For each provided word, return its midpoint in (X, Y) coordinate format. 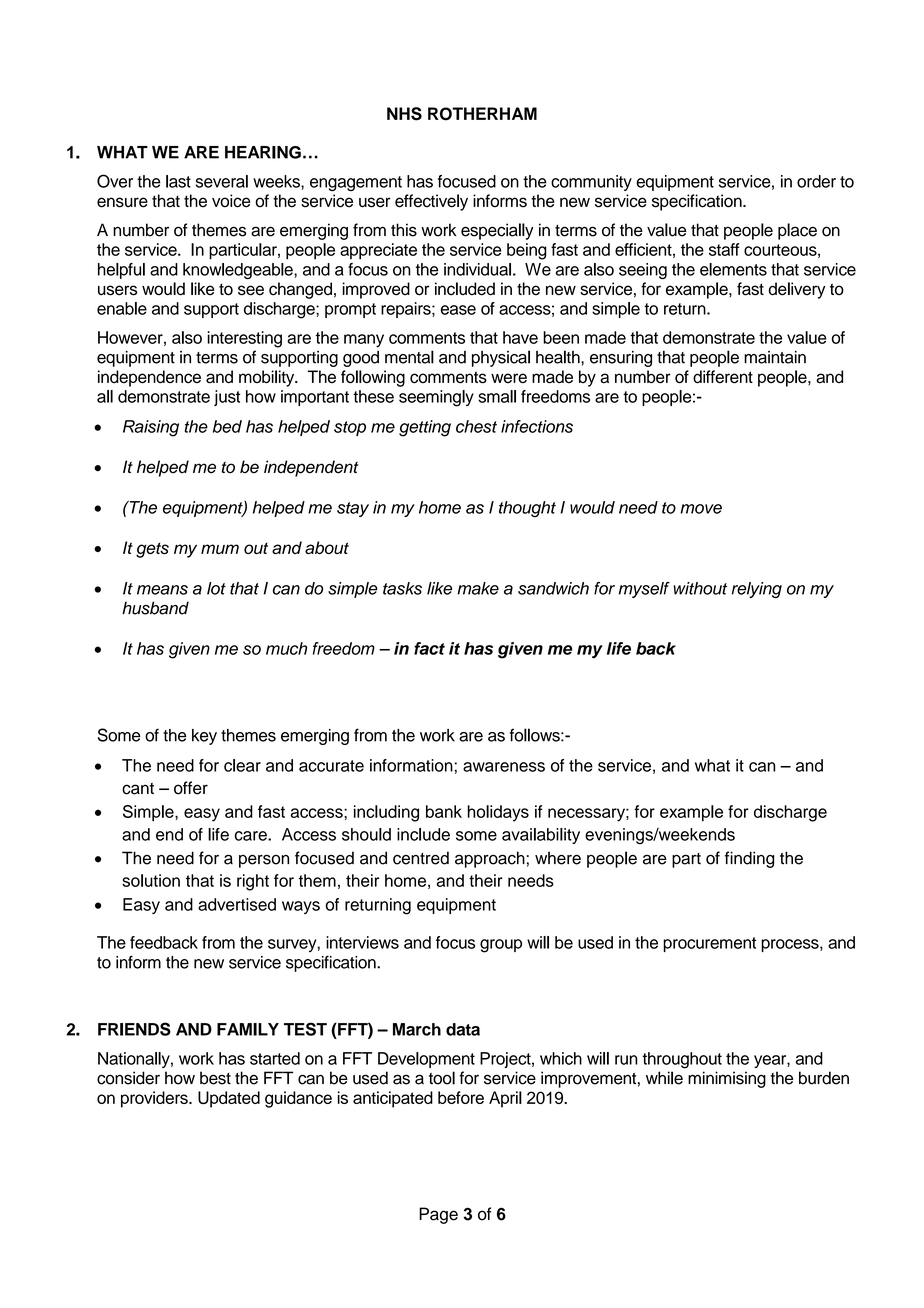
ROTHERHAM (482, 114)
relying (757, 590)
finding (749, 859)
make (478, 588)
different (723, 377)
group (501, 946)
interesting (244, 339)
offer (191, 788)
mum (220, 549)
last (178, 181)
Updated (229, 1099)
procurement (709, 944)
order (816, 181)
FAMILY (248, 1029)
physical (501, 358)
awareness (504, 767)
